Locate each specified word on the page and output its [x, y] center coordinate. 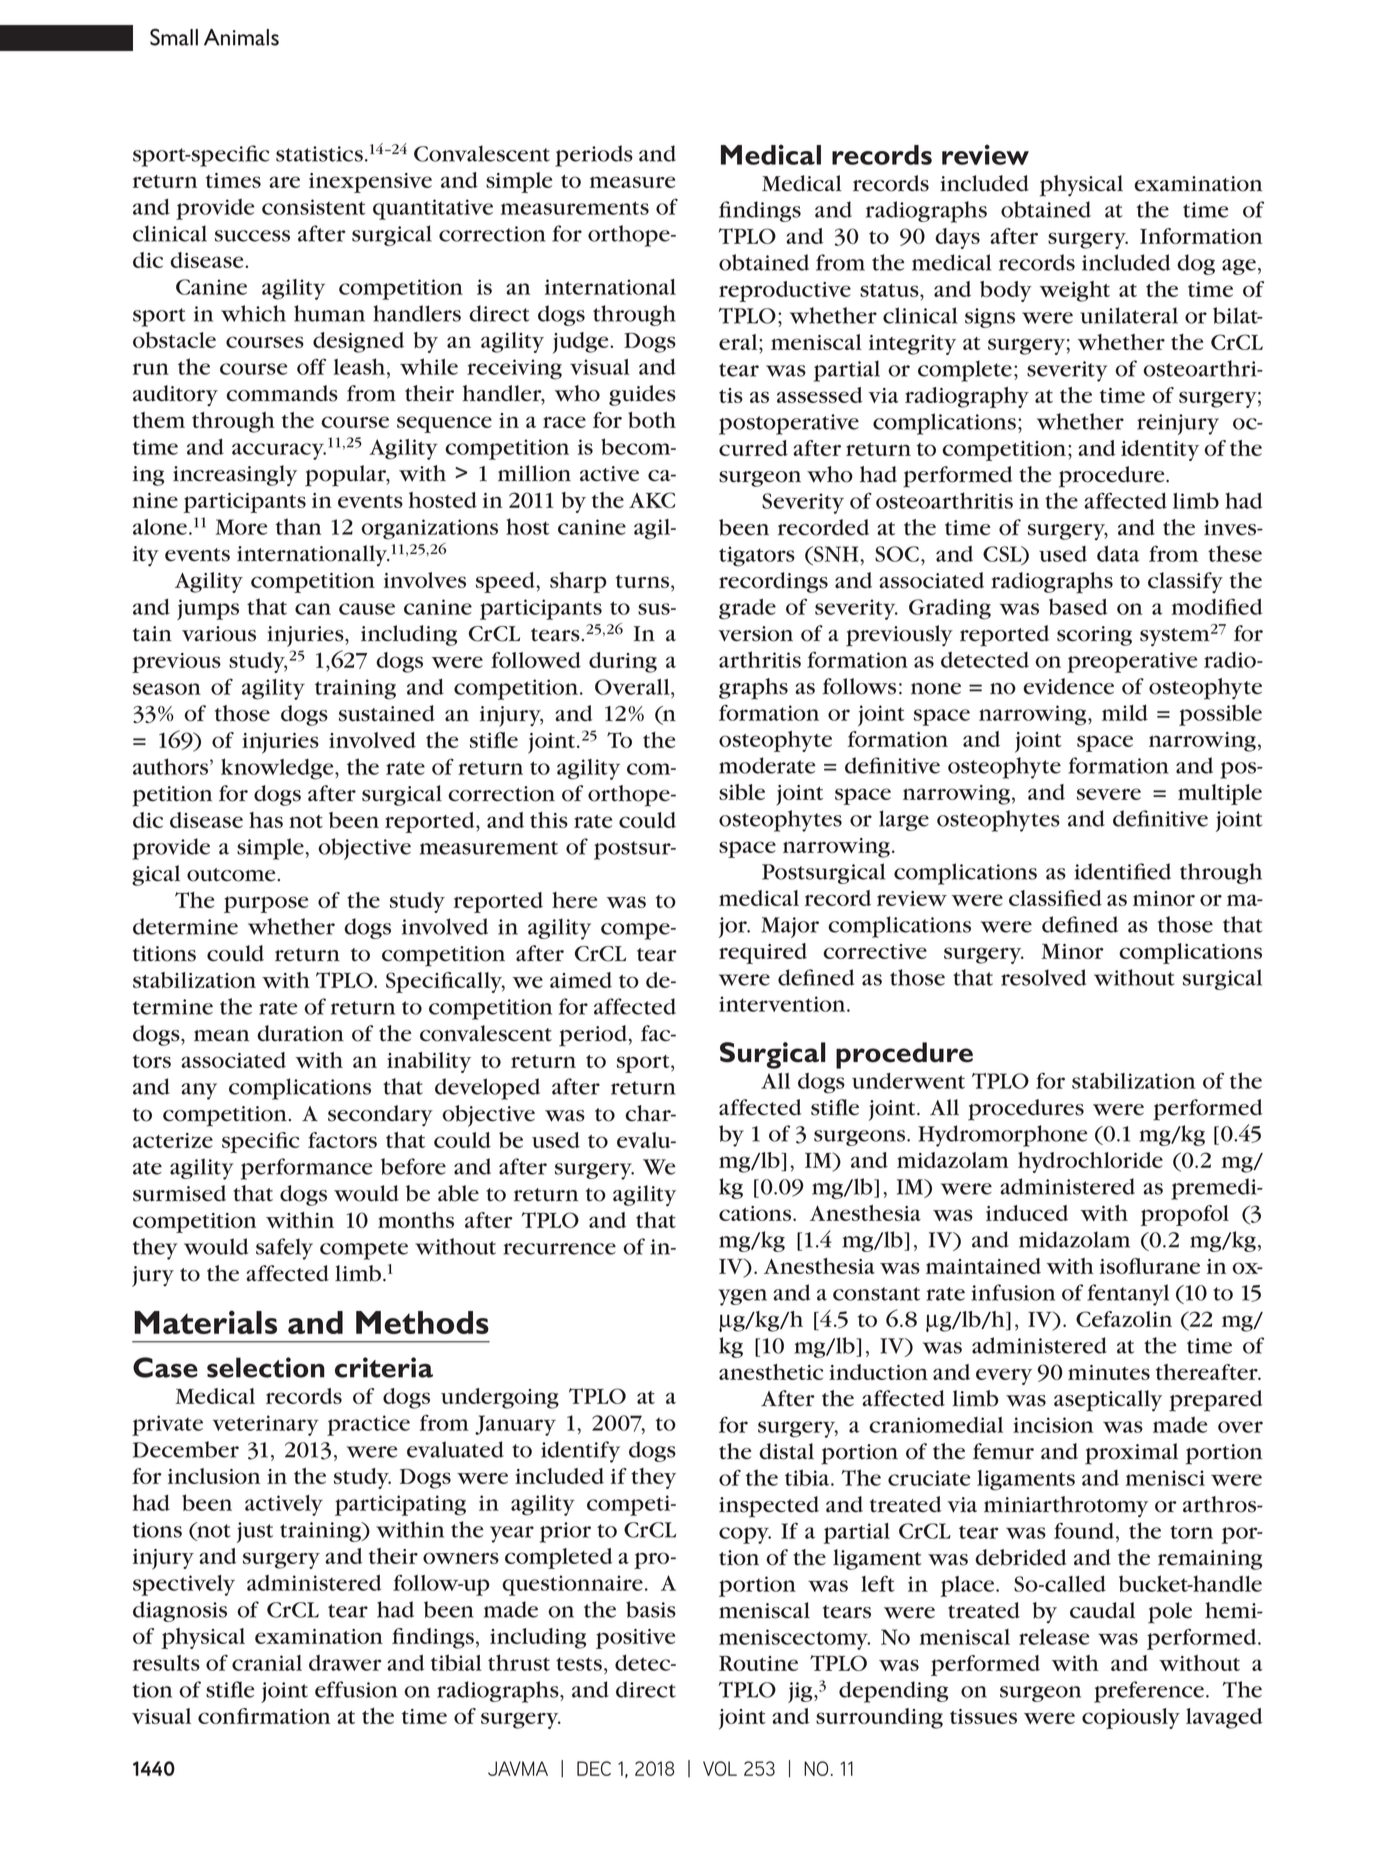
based [1078, 606]
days [957, 238]
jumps [208, 609]
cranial [267, 1663]
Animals [241, 37]
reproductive [785, 291]
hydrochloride [1090, 1162]
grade [747, 609]
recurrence [559, 1249]
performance [307, 1169]
